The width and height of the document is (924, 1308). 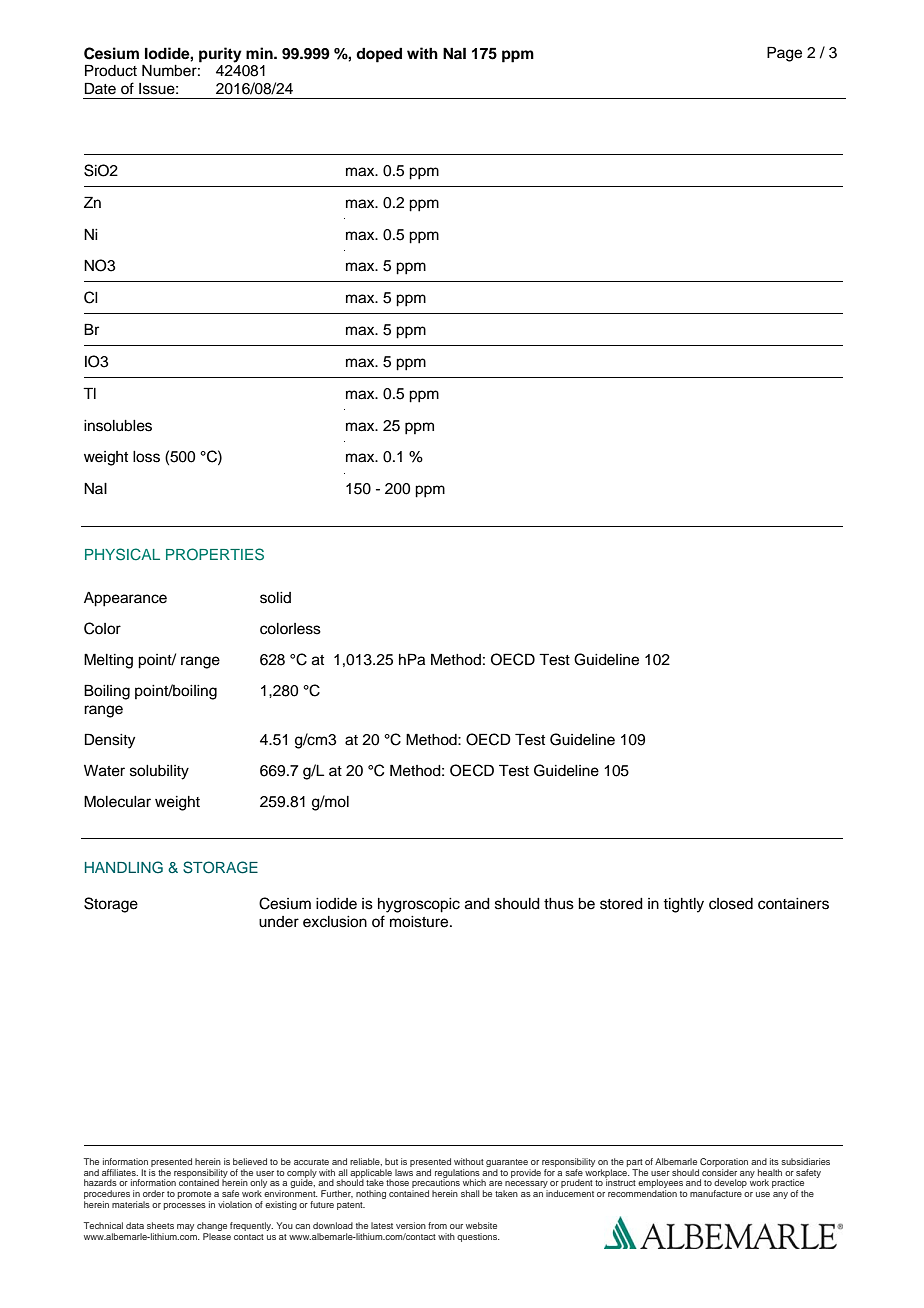 What do you see at coordinates (419, 905) in the document?
I see `hygroscopic` at bounding box center [419, 905].
